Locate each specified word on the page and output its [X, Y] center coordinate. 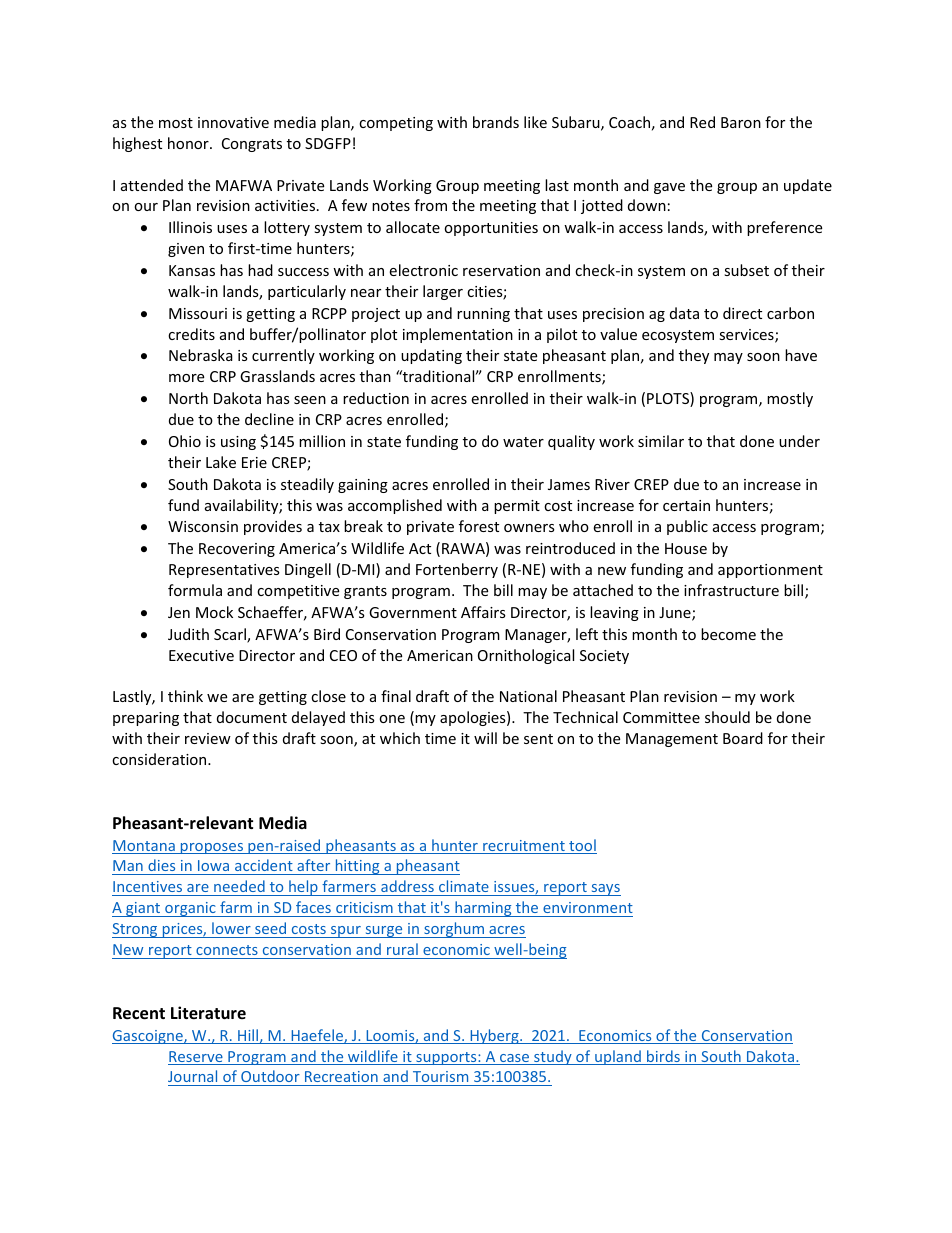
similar [661, 441]
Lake [221, 462]
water [523, 442]
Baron [741, 122]
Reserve [196, 1058]
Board [743, 738]
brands [496, 122]
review [208, 738]
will [485, 738]
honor [189, 143]
